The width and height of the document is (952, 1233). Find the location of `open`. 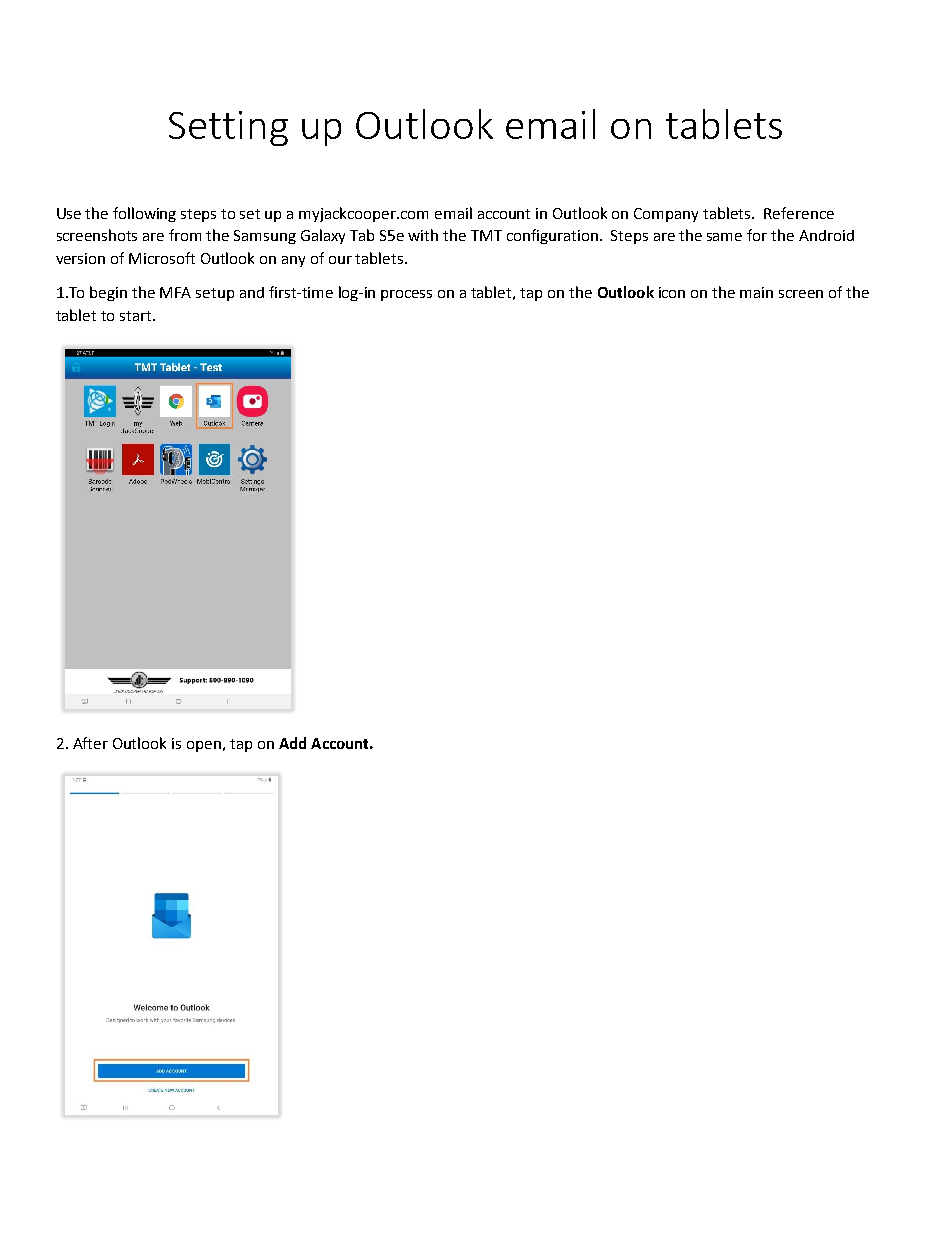

open is located at coordinates (204, 746).
